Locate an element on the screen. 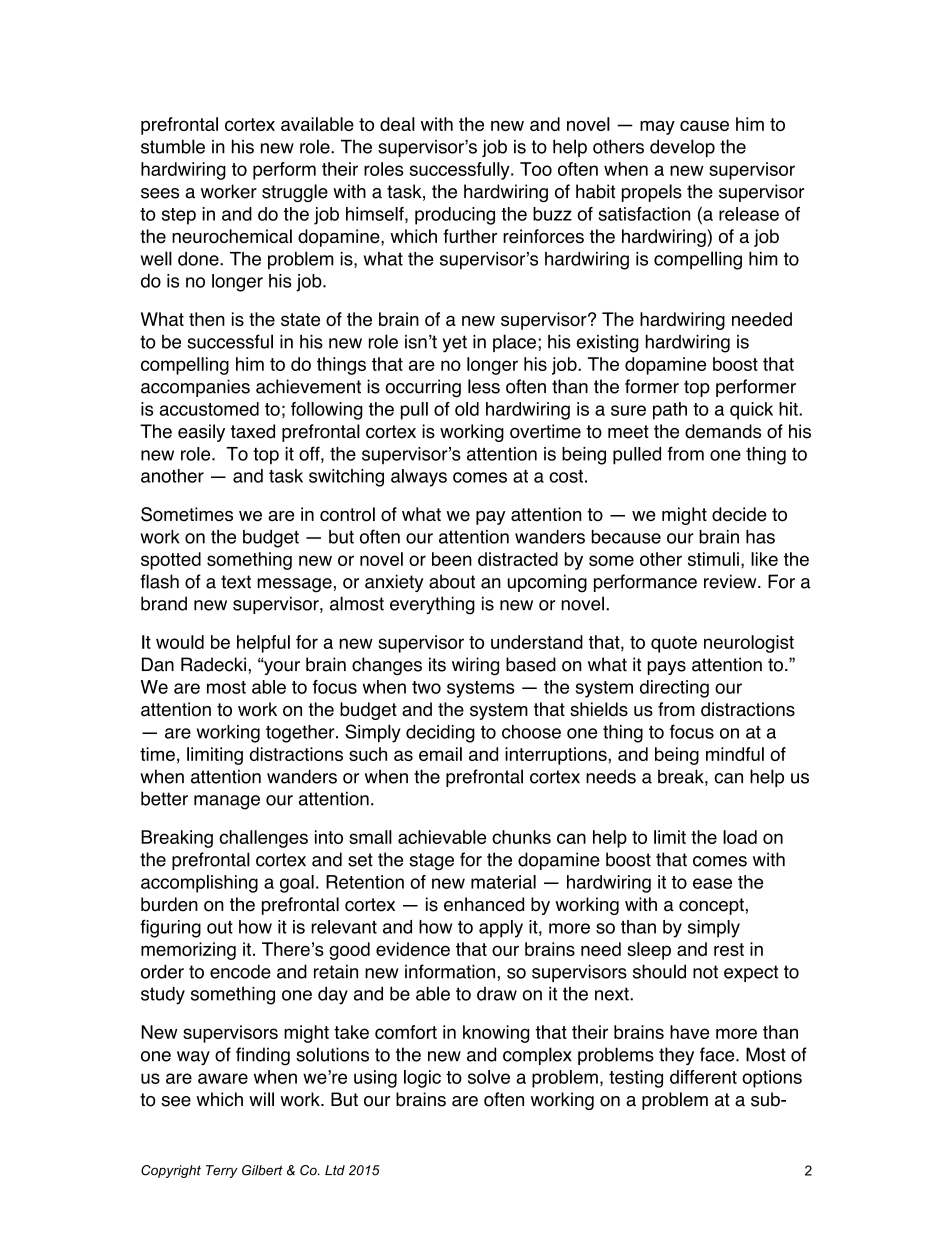 Image resolution: width=952 pixels, height=1233 pixels. Terry is located at coordinates (222, 1171).
